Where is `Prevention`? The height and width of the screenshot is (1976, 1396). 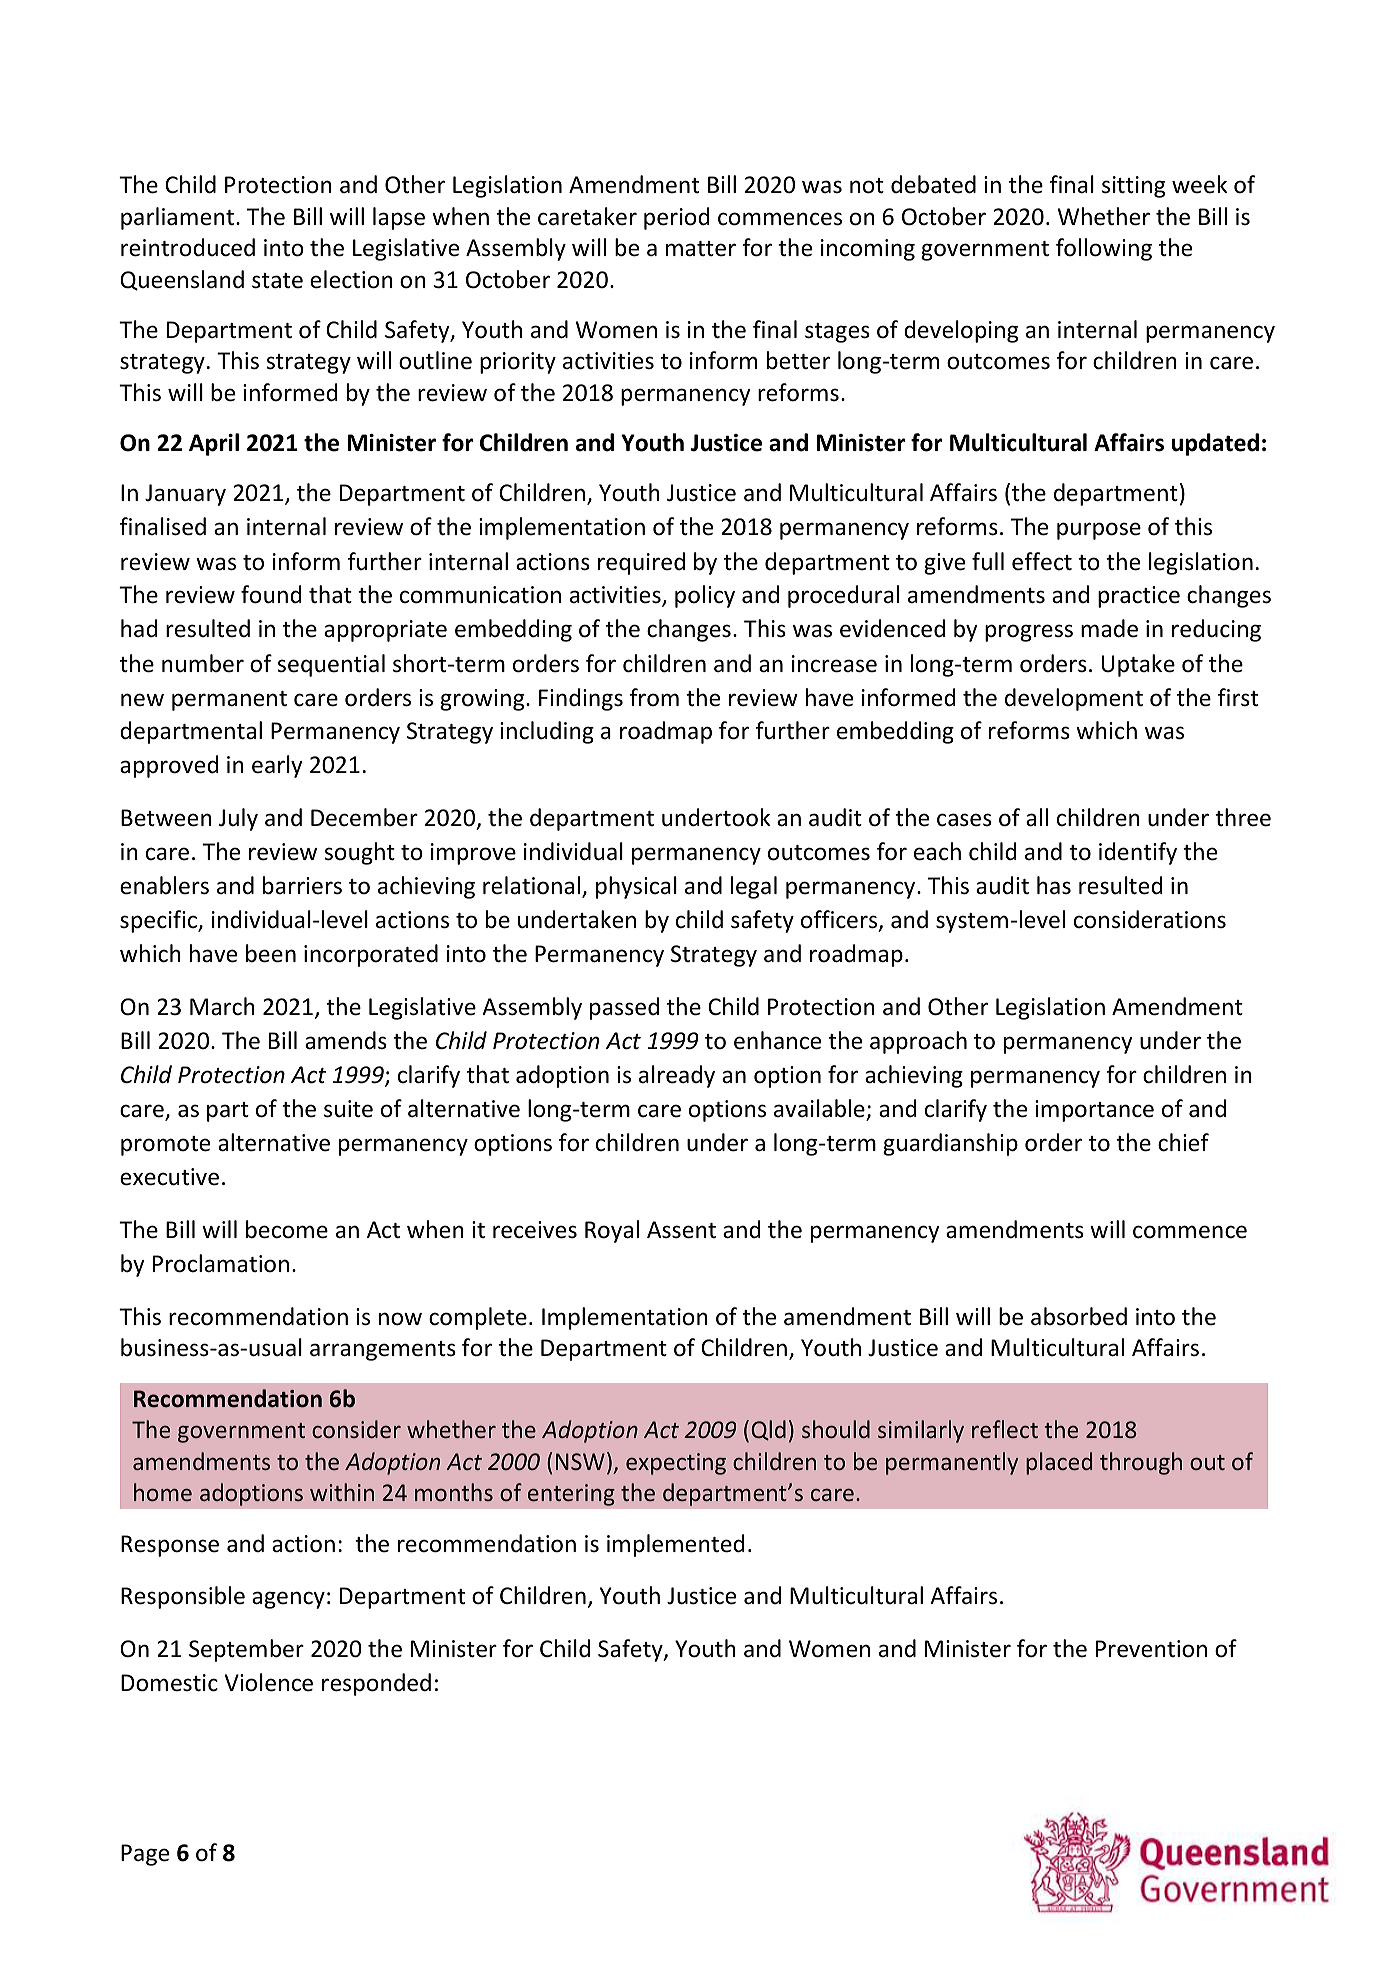 Prevention is located at coordinates (1151, 1649).
